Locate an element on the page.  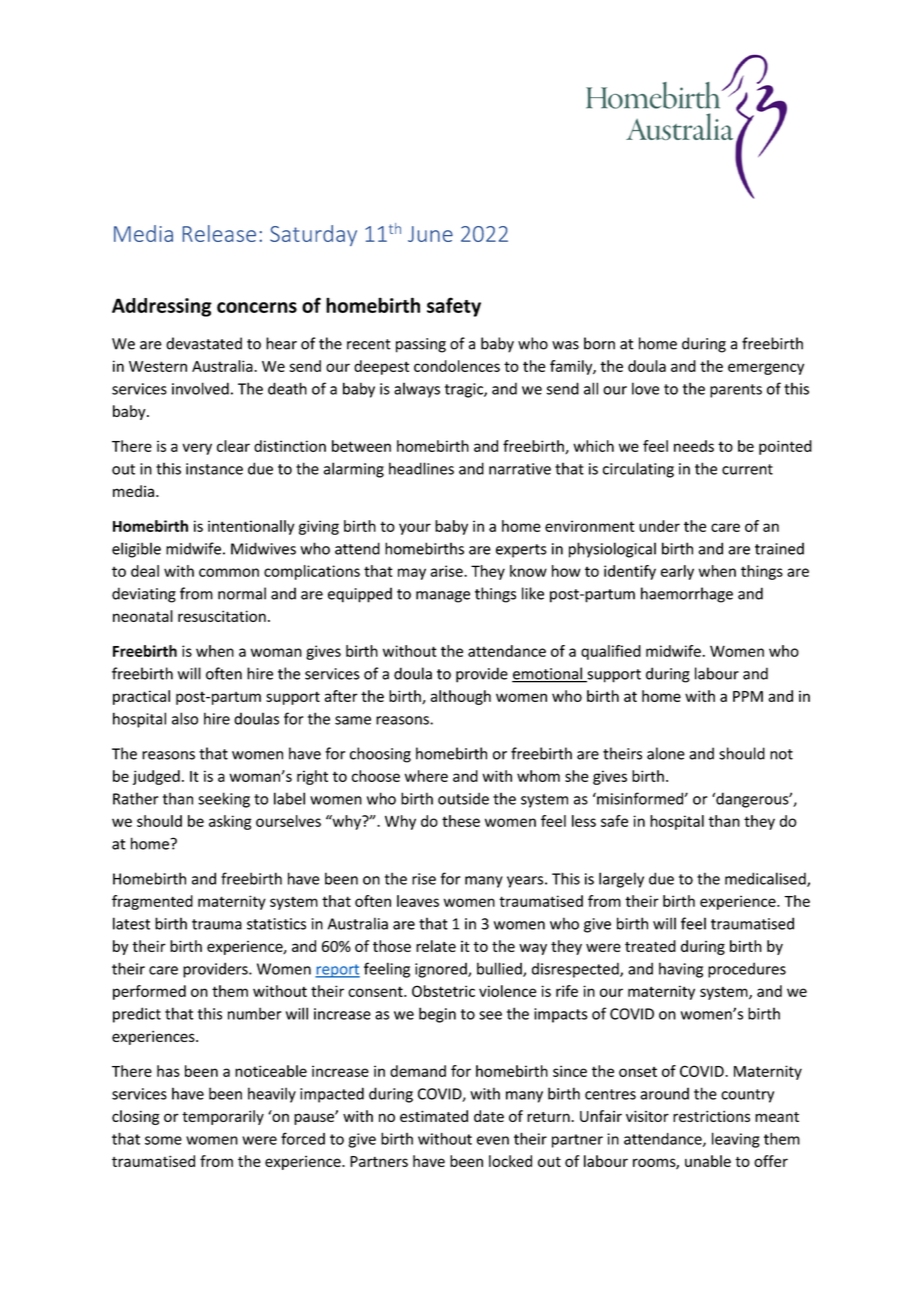
Release is located at coordinates (219, 233).
